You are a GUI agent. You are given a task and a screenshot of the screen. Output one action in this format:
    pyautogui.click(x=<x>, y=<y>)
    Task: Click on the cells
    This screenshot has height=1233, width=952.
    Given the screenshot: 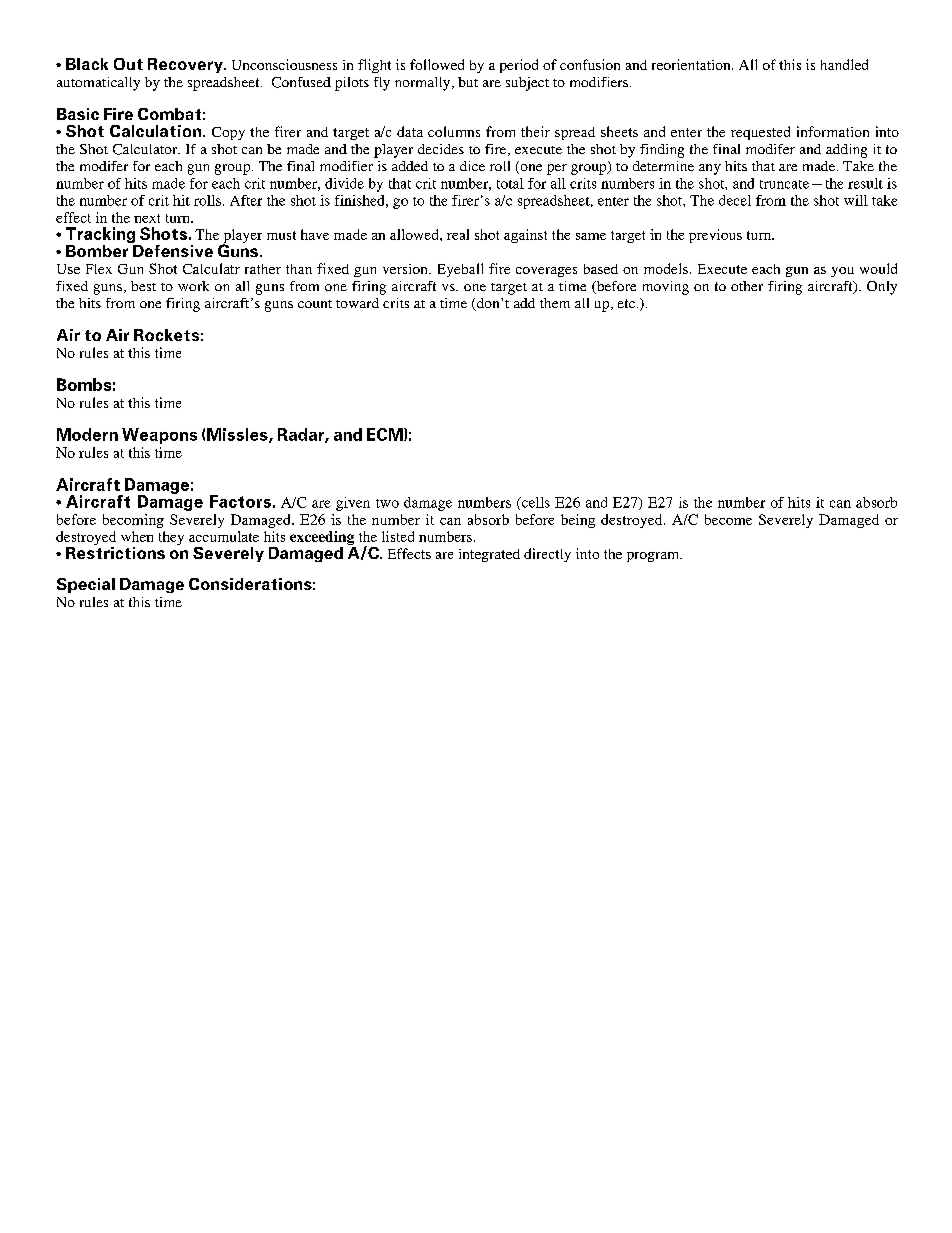 What is the action you would take?
    pyautogui.click(x=534, y=503)
